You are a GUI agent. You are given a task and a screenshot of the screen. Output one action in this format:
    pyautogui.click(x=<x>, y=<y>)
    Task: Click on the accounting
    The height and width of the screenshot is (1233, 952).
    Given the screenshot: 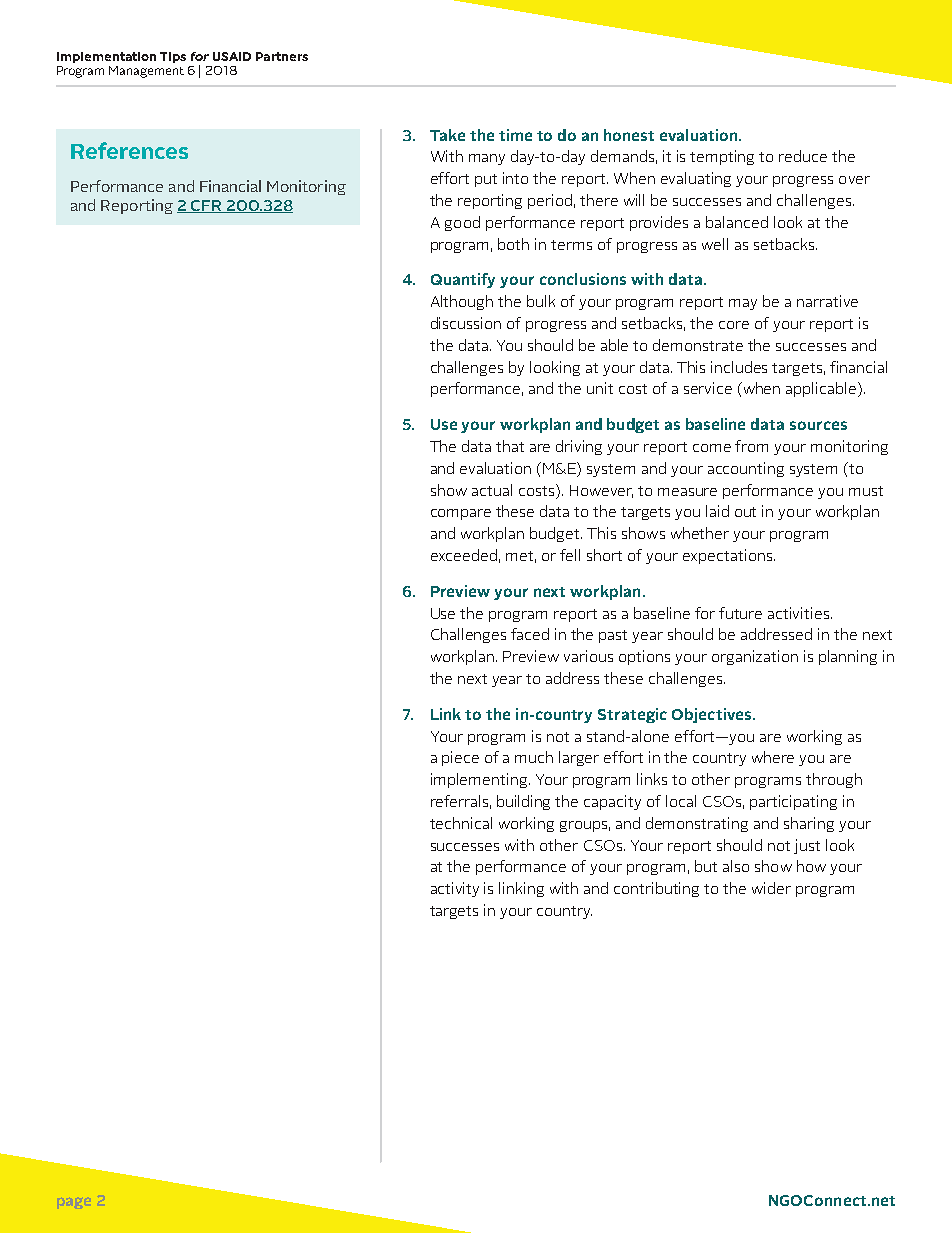 What is the action you would take?
    pyautogui.click(x=746, y=469)
